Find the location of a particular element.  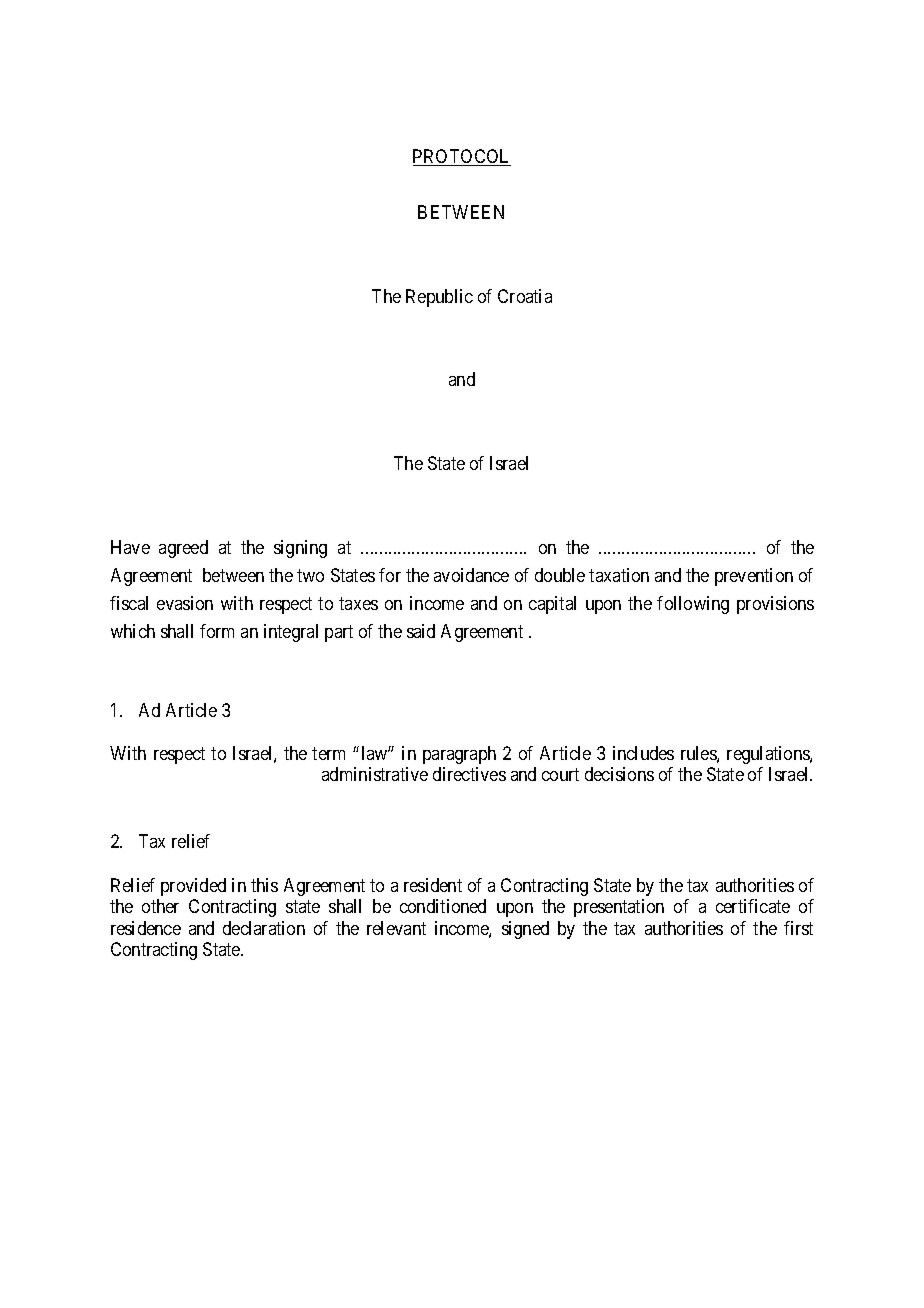

Croatia is located at coordinates (525, 296).
